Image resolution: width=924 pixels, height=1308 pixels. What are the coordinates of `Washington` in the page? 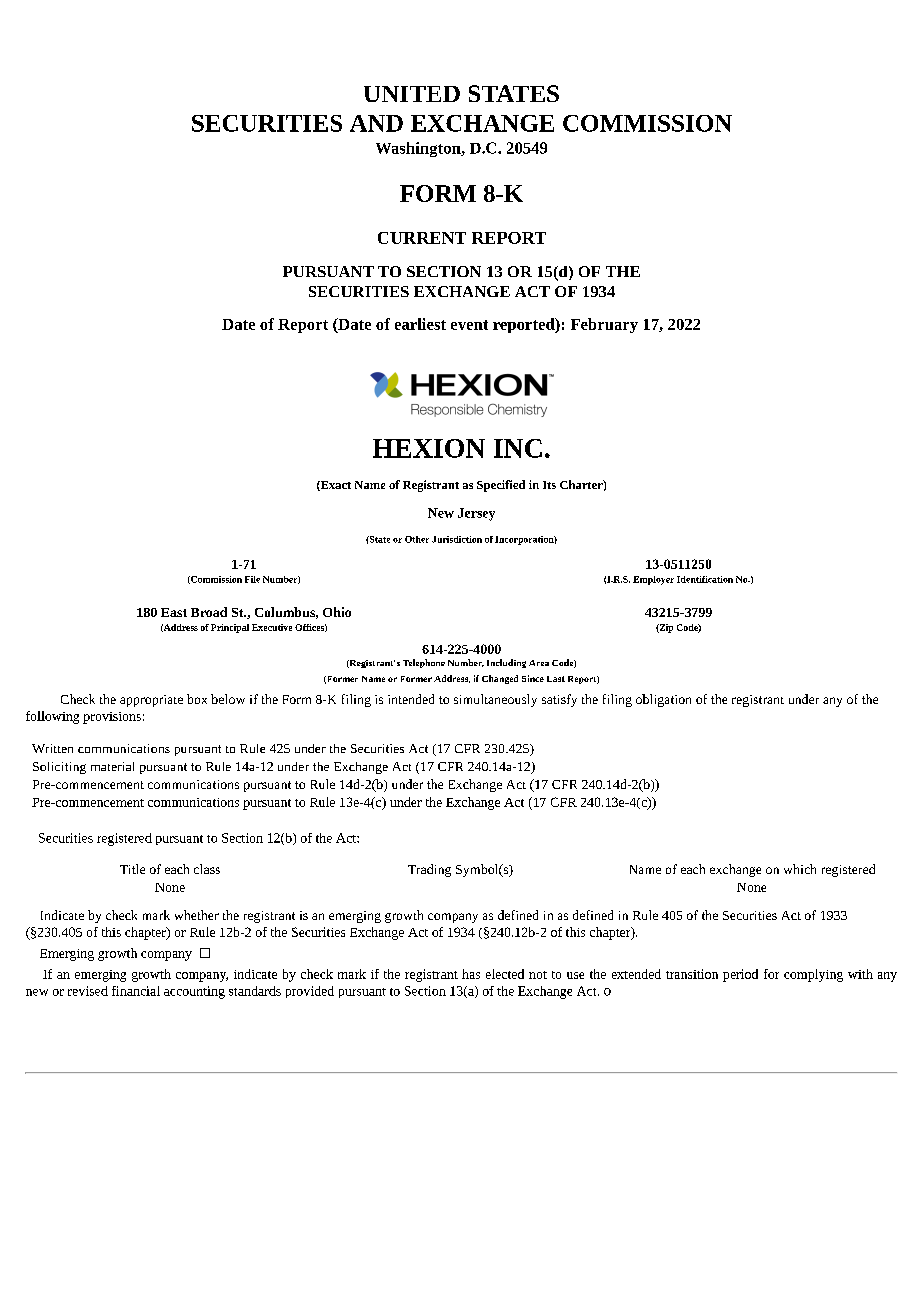 It's located at (419, 149).
